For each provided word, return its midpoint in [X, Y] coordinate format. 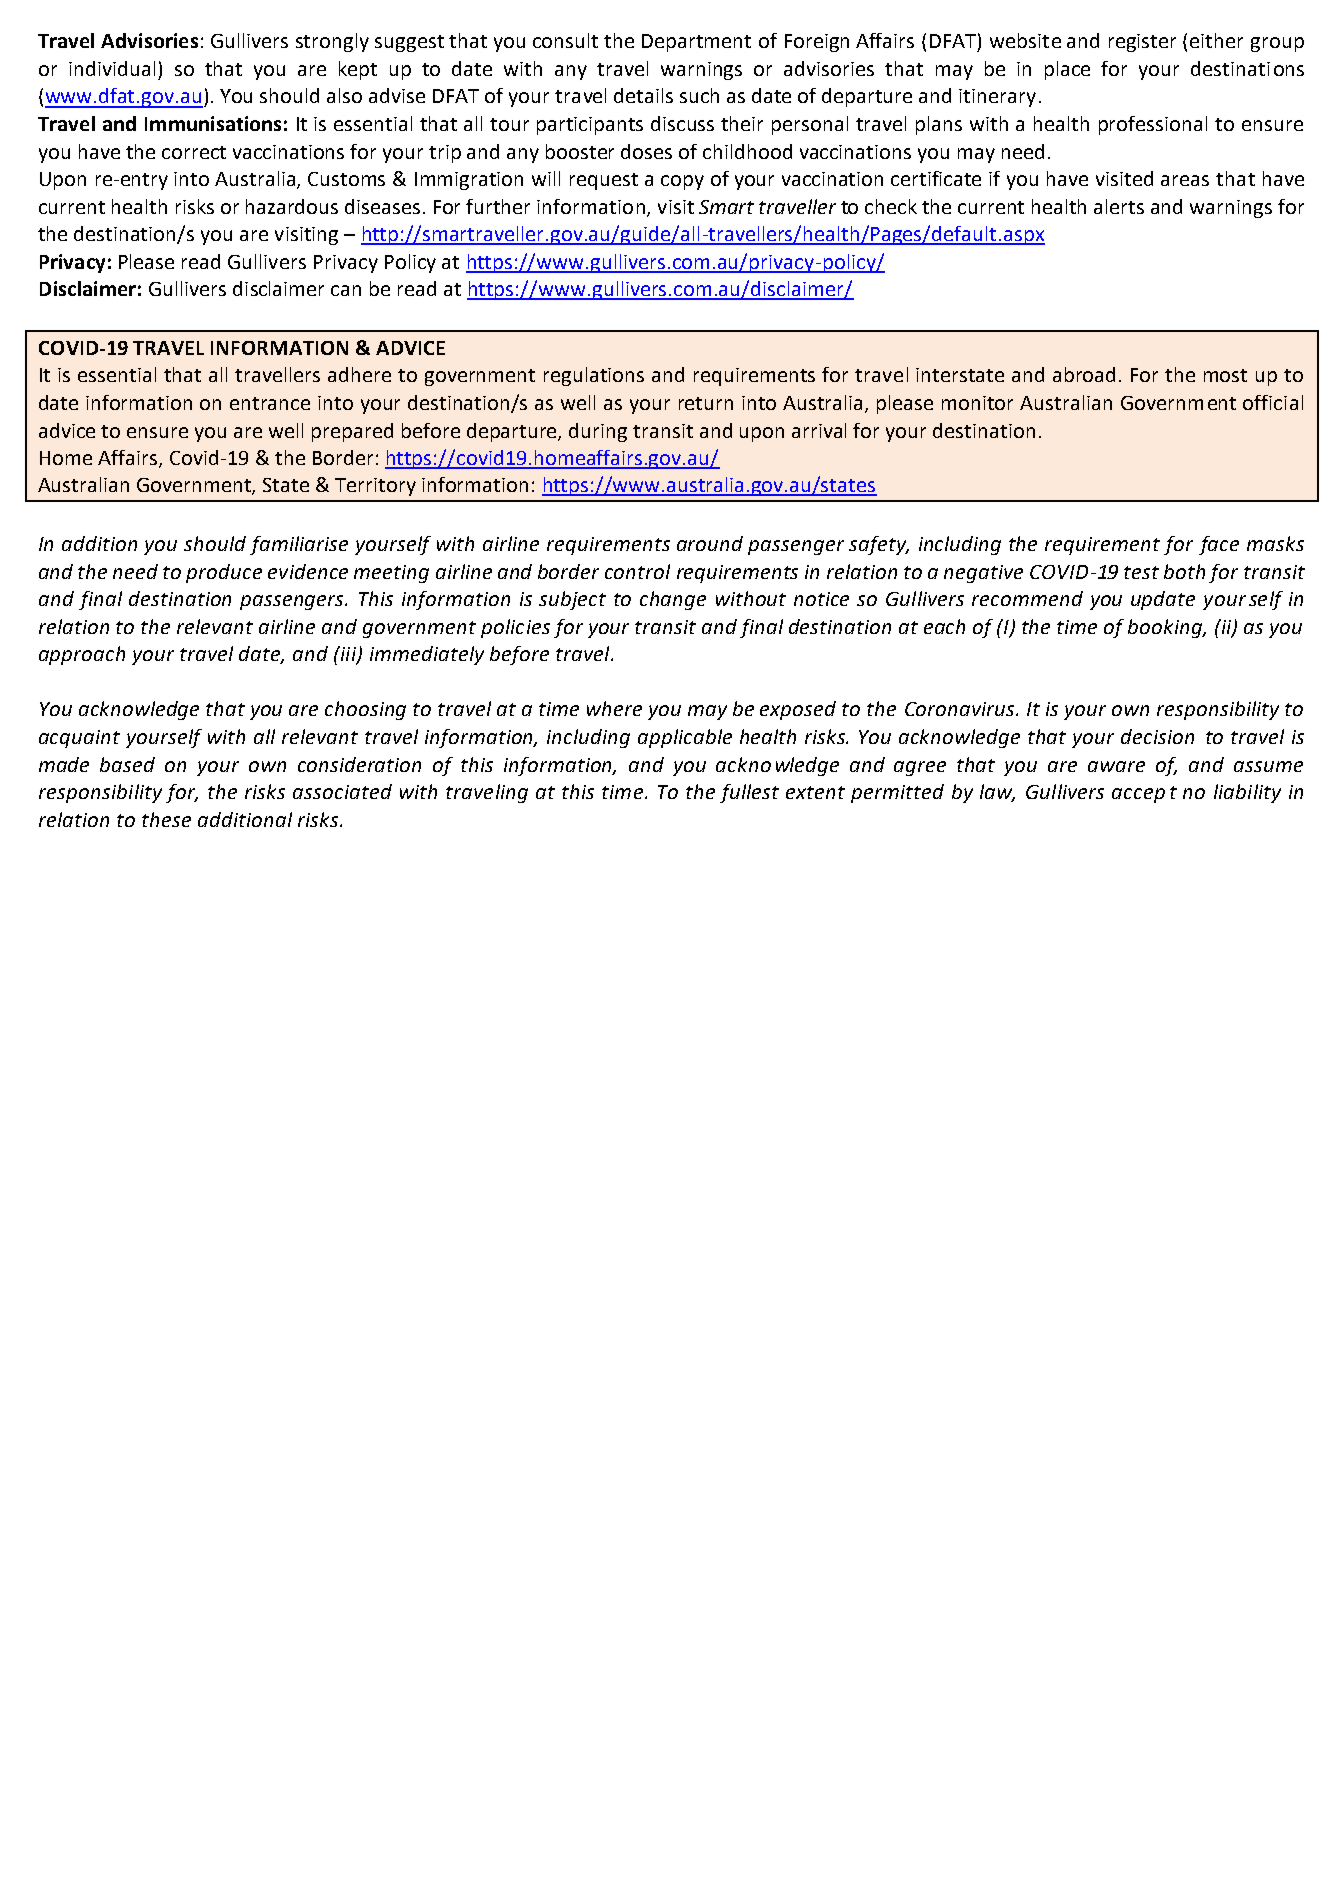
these [166, 819]
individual [112, 68]
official [1273, 402]
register [1142, 43]
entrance [270, 403]
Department [696, 43]
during [598, 432]
